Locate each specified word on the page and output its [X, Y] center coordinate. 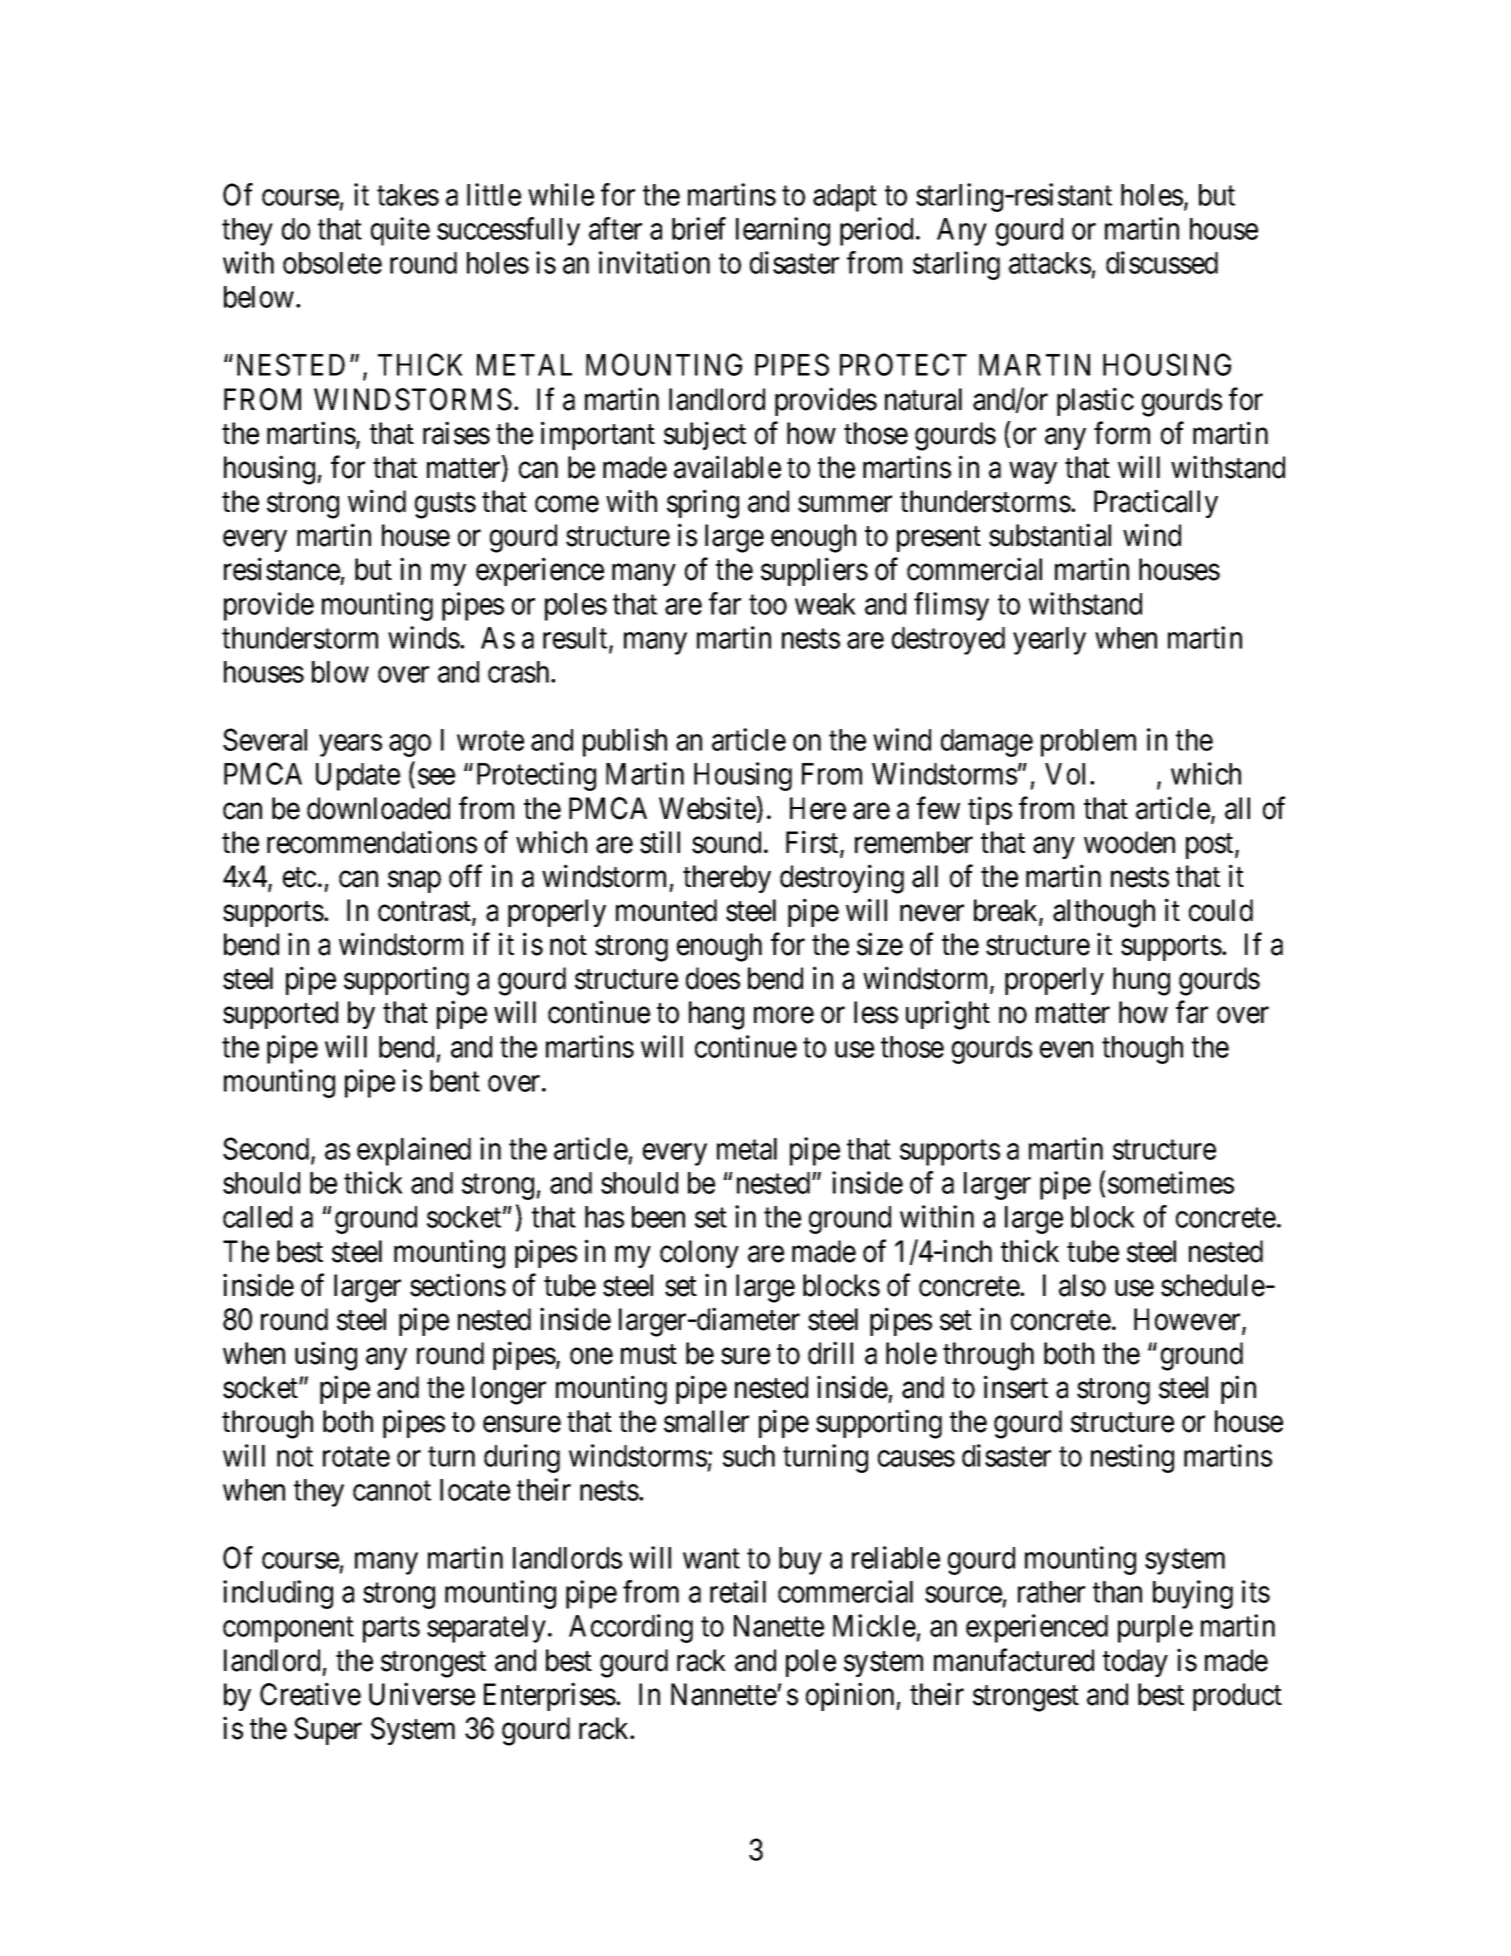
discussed [1162, 262]
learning [783, 231]
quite [400, 231]
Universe [422, 1694]
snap [414, 882]
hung [1141, 981]
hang [716, 1015]
